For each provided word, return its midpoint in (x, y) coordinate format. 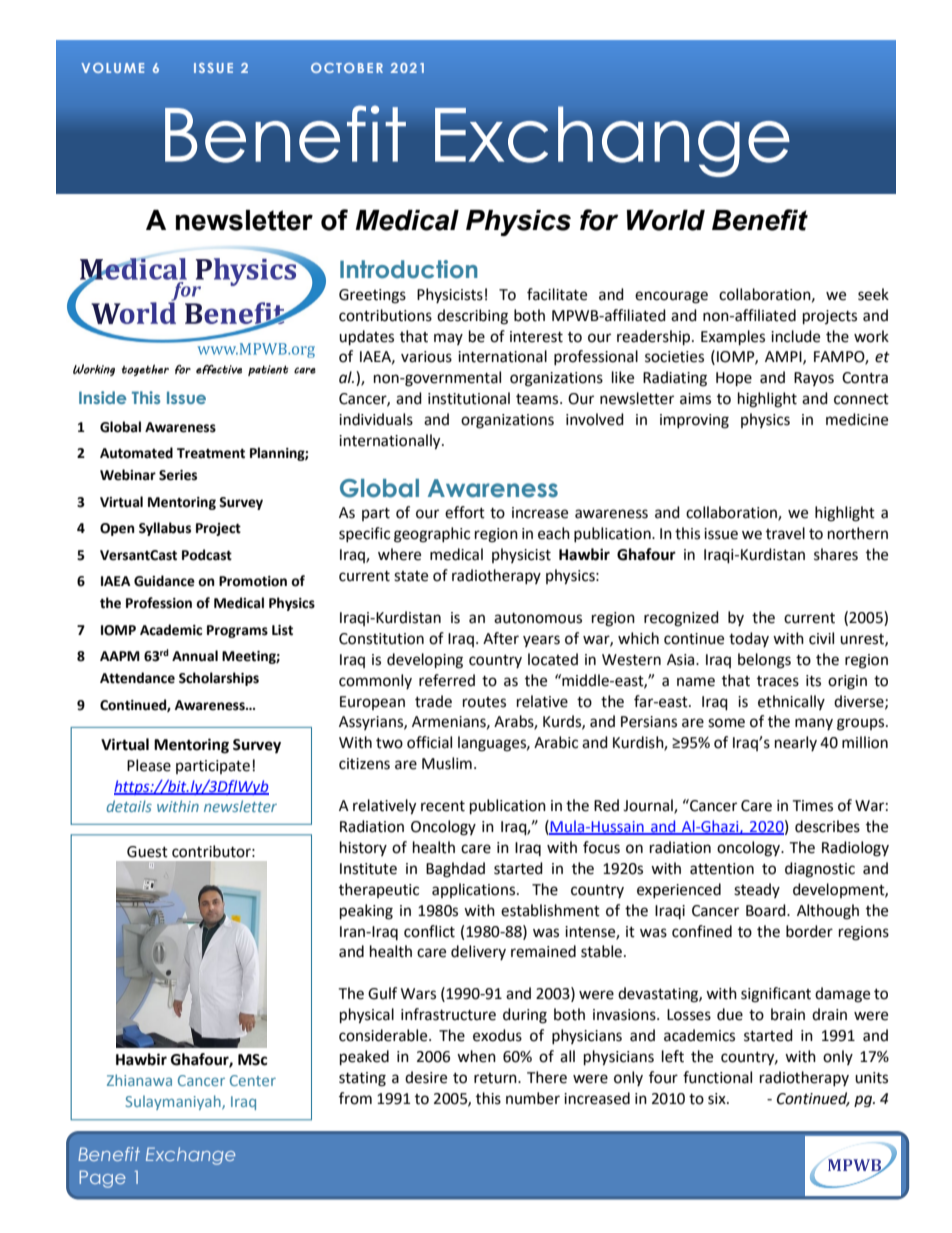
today (749, 639)
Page (102, 1179)
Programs (237, 631)
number (533, 1098)
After (501, 638)
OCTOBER (347, 68)
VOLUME (112, 68)
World (666, 220)
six (718, 1099)
